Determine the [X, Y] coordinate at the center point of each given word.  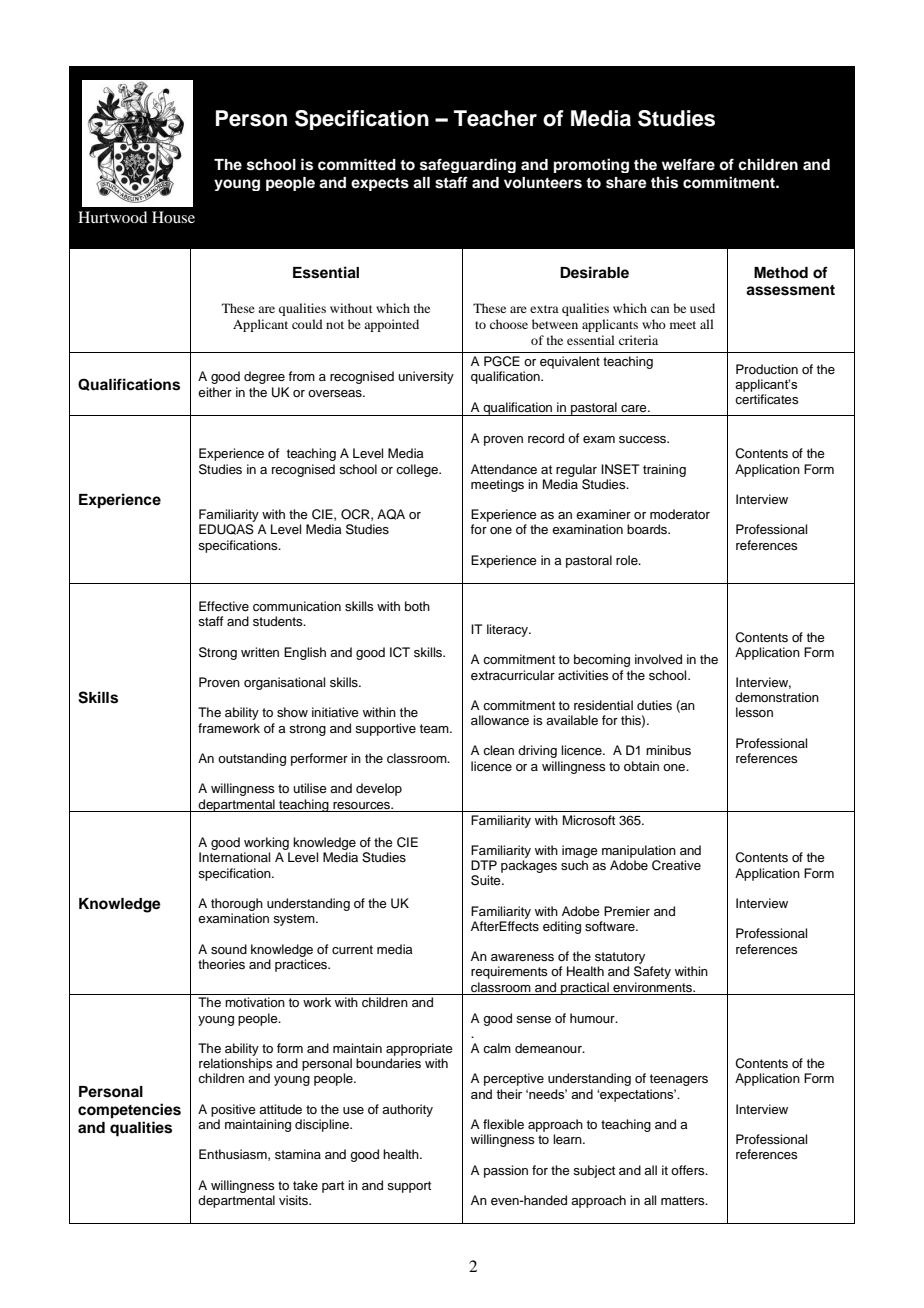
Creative [676, 865]
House [173, 217]
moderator [680, 514]
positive [233, 1110]
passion [506, 1171]
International [234, 857]
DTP [484, 865]
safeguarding [468, 165]
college [418, 470]
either [215, 392]
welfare [688, 164]
